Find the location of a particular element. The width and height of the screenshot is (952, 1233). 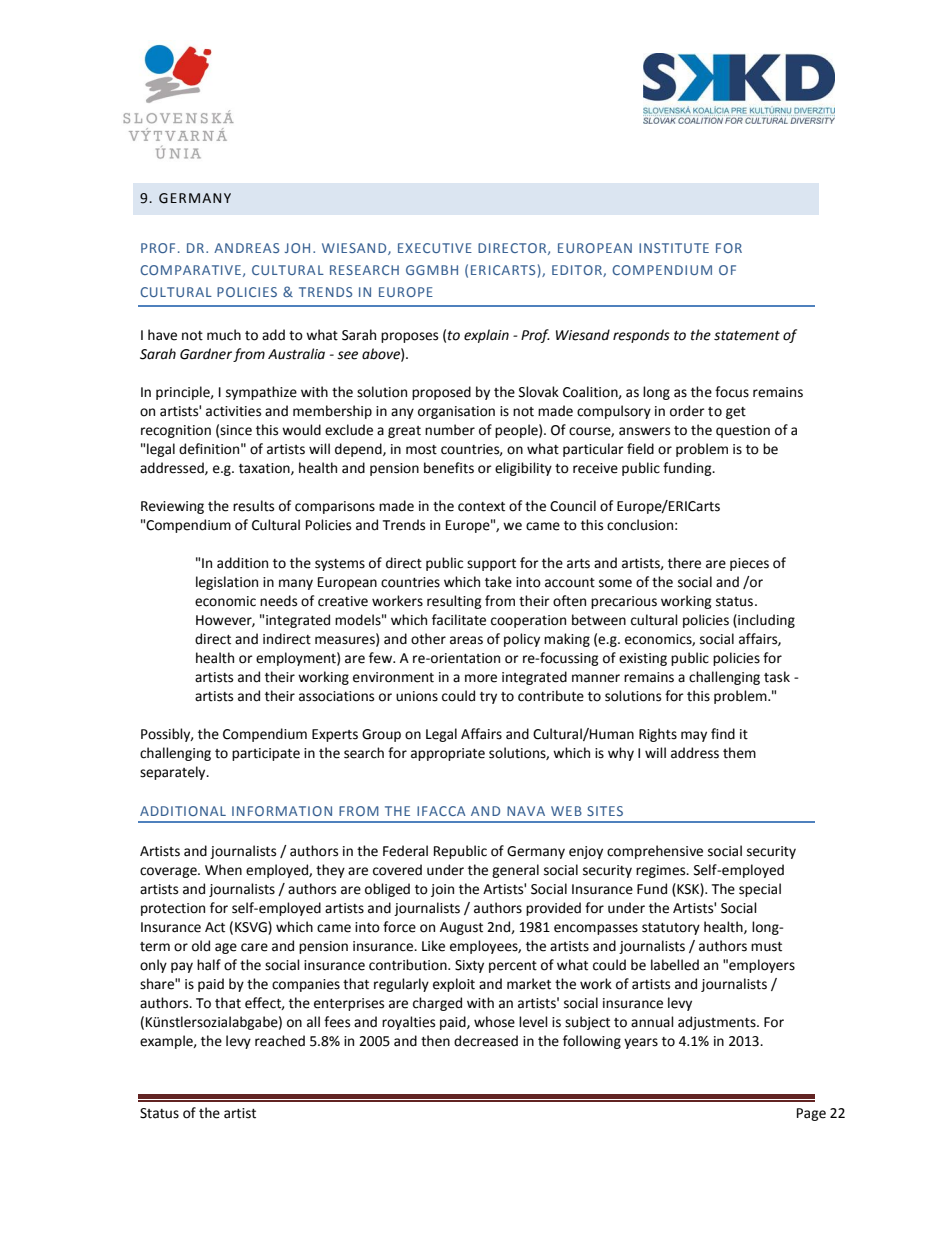

decreased is located at coordinates (486, 1041).
